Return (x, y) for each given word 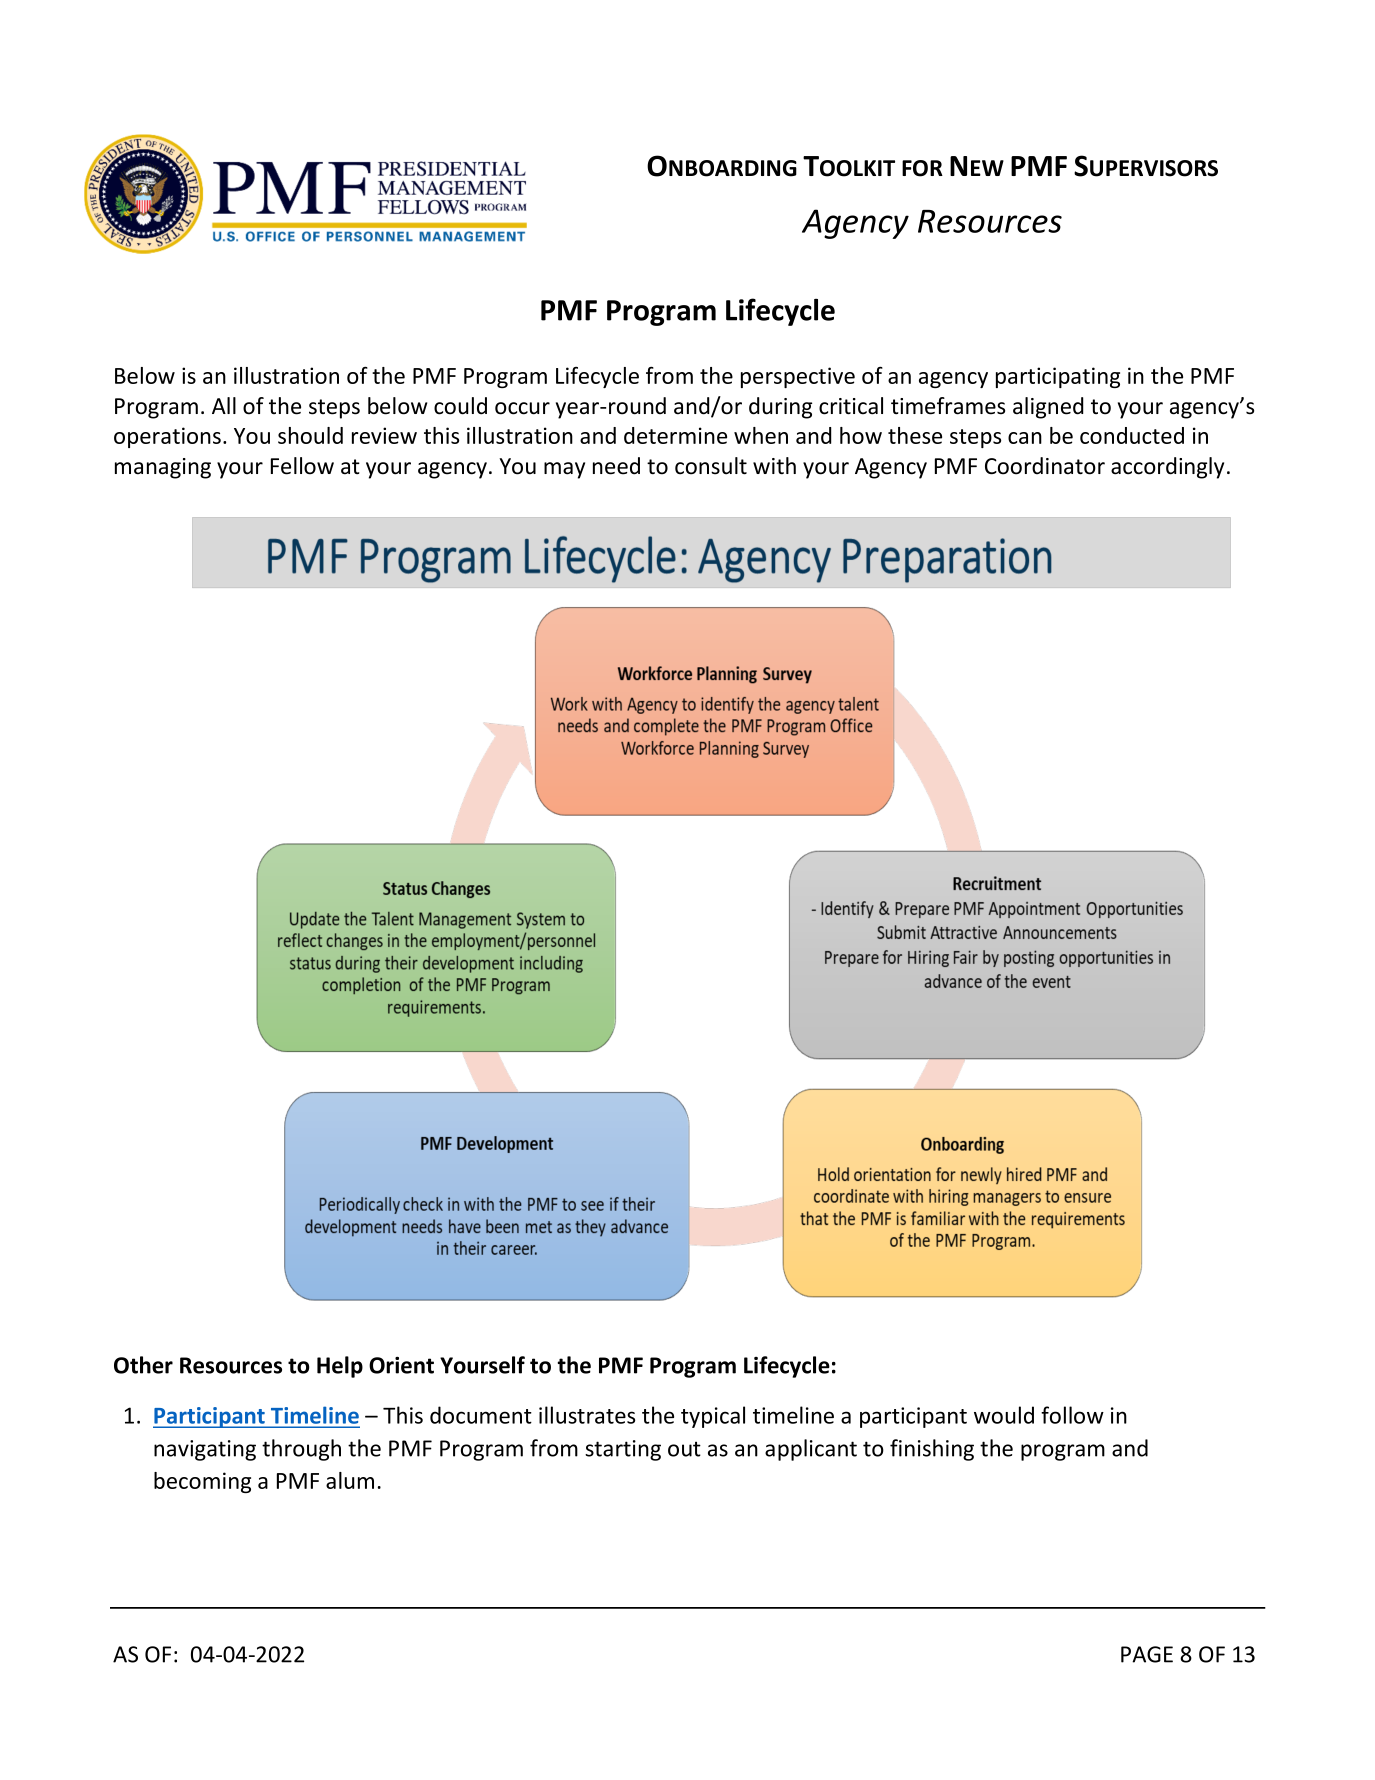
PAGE (1147, 1654)
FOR (922, 168)
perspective (798, 377)
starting (623, 1450)
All (224, 405)
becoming (202, 1482)
